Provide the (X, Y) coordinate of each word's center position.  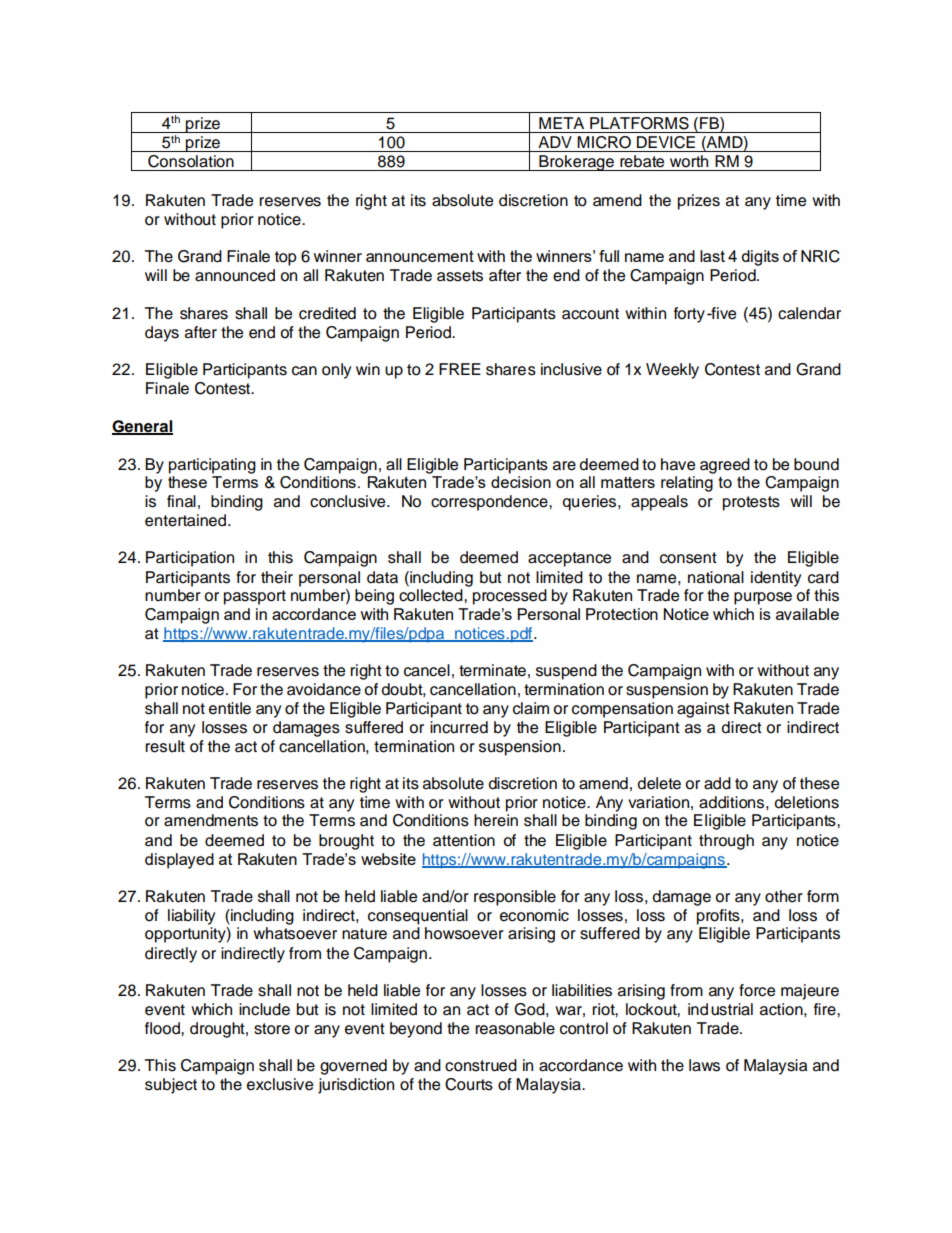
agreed (725, 466)
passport (255, 597)
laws (704, 1065)
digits (760, 258)
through (726, 842)
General (142, 427)
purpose (763, 598)
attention (464, 840)
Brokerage (576, 163)
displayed (179, 861)
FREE (460, 369)
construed (481, 1065)
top (286, 258)
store (272, 1029)
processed (510, 597)
